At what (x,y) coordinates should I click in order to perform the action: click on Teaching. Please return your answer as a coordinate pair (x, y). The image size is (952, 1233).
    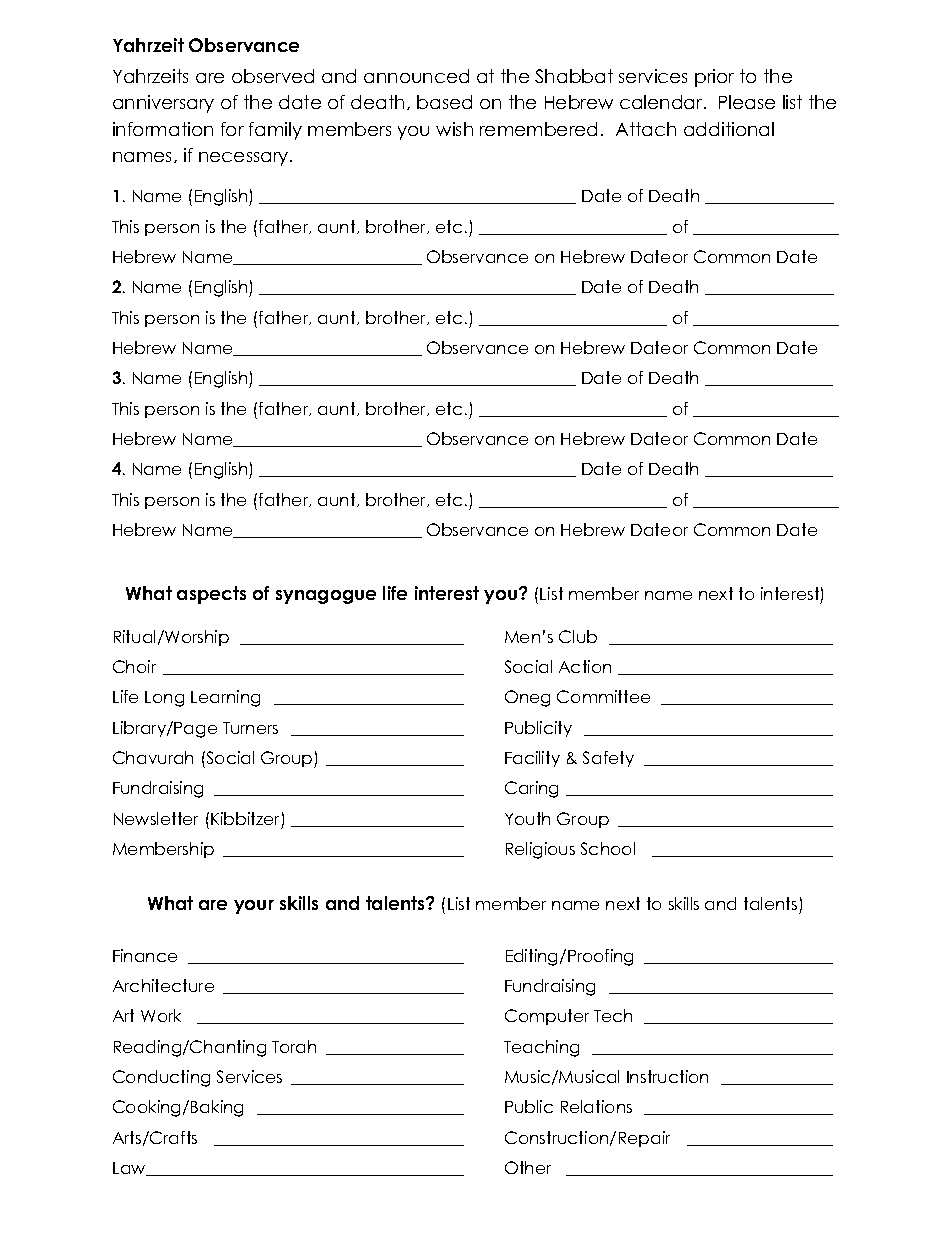
    Looking at the image, I should click on (541, 1048).
